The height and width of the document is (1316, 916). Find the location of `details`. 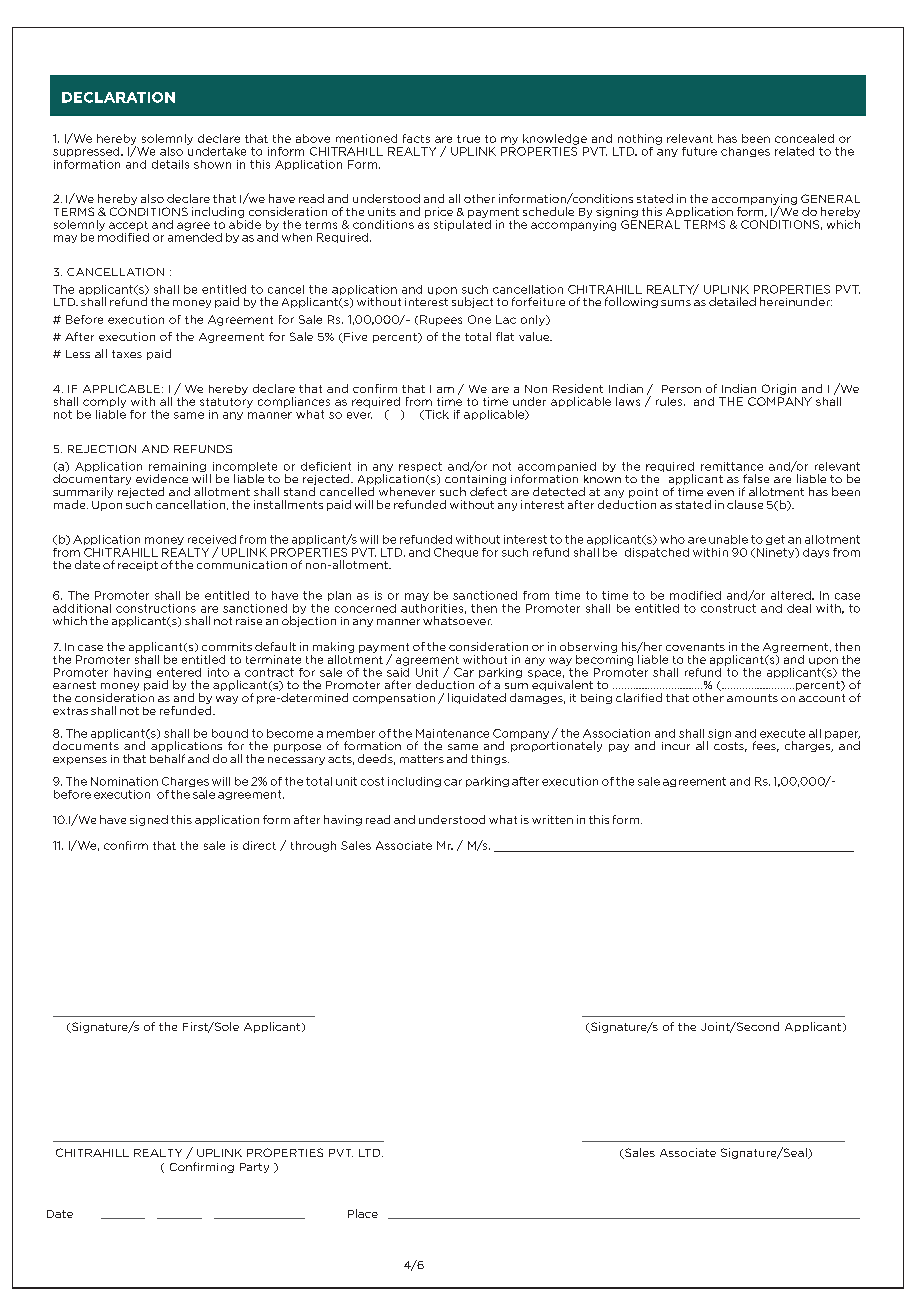

details is located at coordinates (170, 164).
